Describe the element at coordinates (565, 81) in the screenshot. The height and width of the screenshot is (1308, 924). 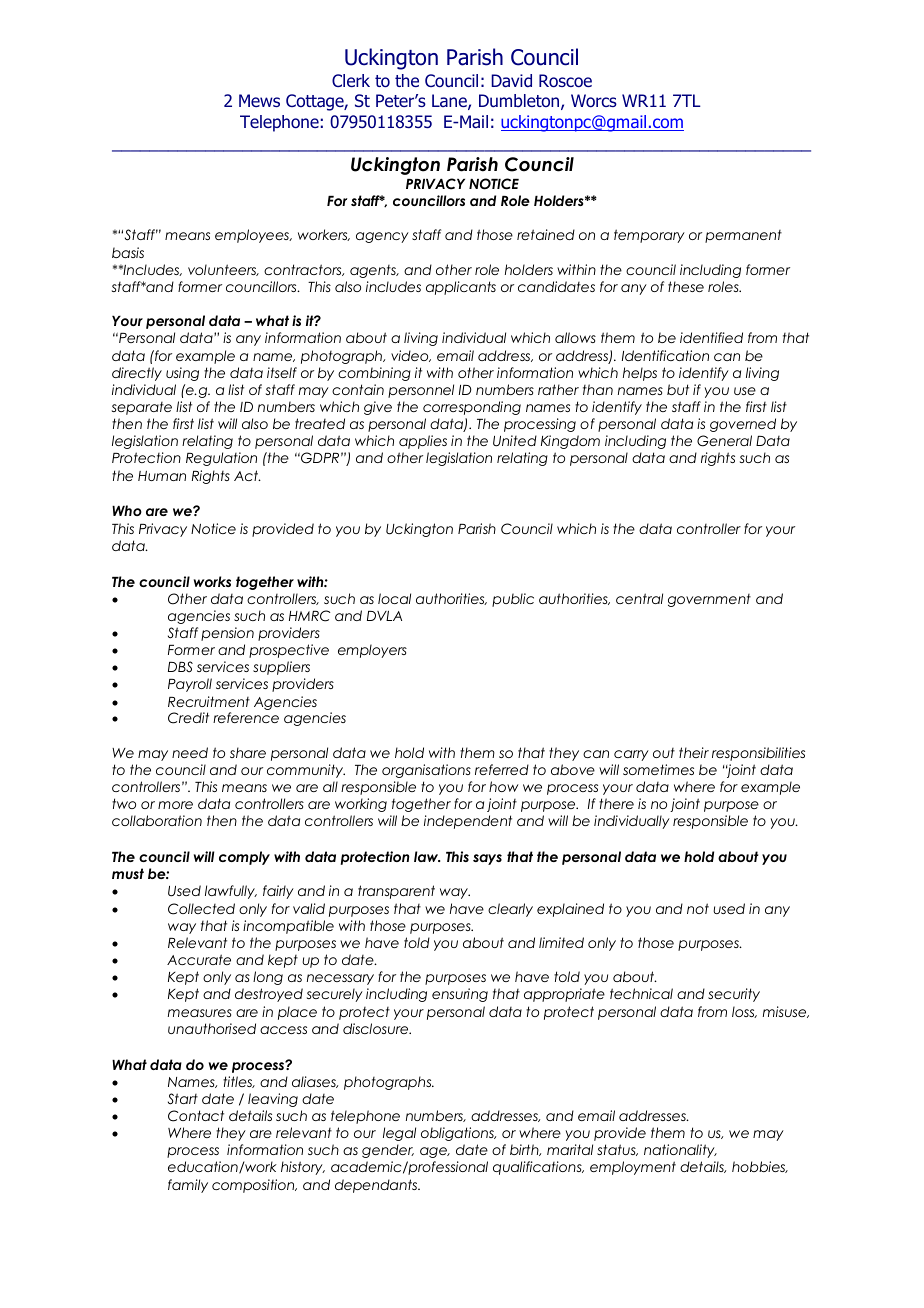
I see `Roscoe` at that location.
